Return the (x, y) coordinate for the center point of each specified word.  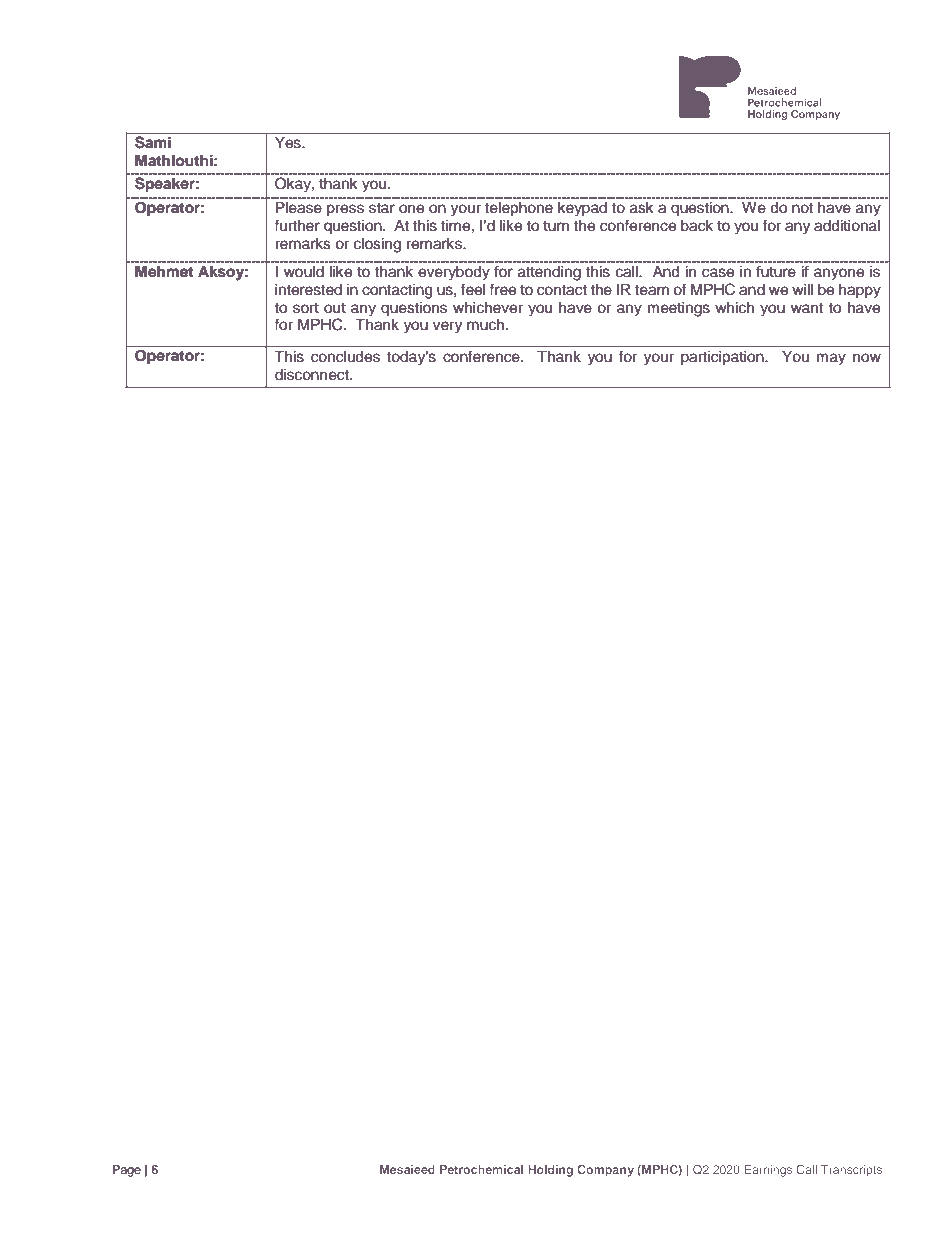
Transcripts (851, 1171)
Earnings (768, 1171)
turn (556, 226)
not (802, 208)
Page (127, 1171)
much (485, 325)
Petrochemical (481, 1169)
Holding (550, 1171)
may (831, 359)
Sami (153, 142)
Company (605, 1171)
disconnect (313, 375)
